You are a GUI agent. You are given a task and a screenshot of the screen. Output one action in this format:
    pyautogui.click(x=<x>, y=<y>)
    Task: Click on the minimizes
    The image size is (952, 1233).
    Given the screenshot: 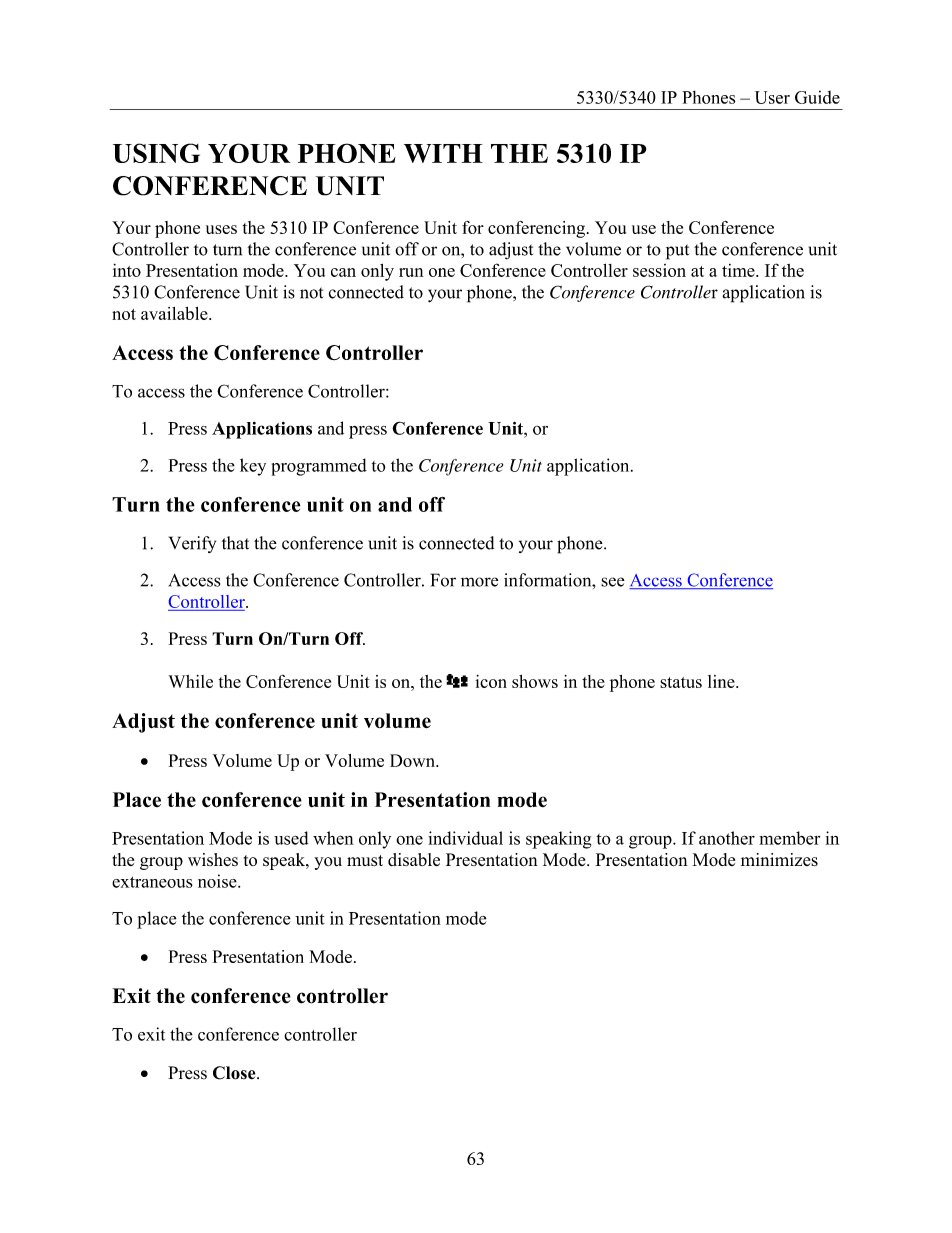 What is the action you would take?
    pyautogui.click(x=779, y=859)
